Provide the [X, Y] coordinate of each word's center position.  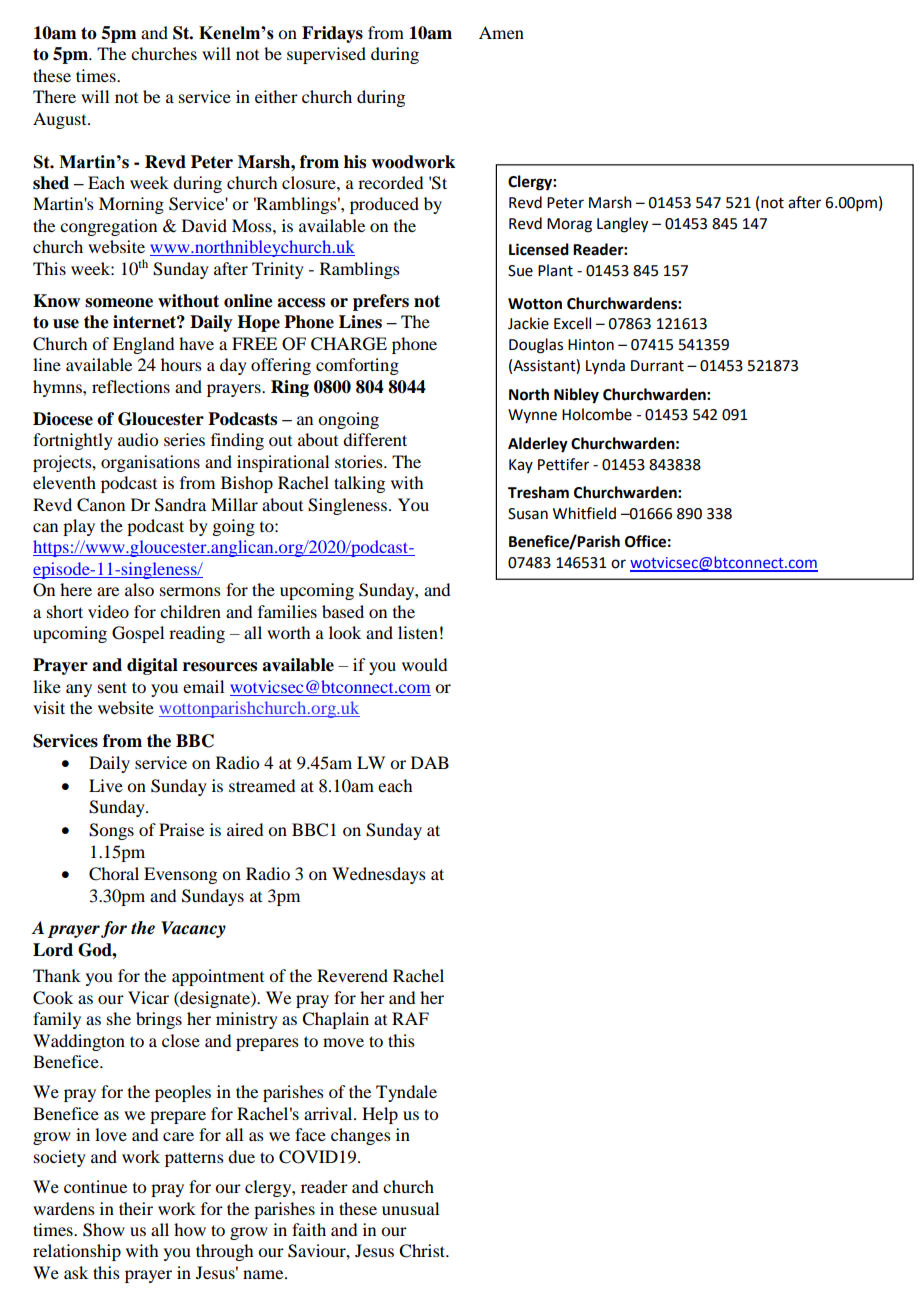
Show [104, 1230]
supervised [326, 55]
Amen [501, 32]
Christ [423, 1251]
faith [309, 1229]
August [61, 120]
